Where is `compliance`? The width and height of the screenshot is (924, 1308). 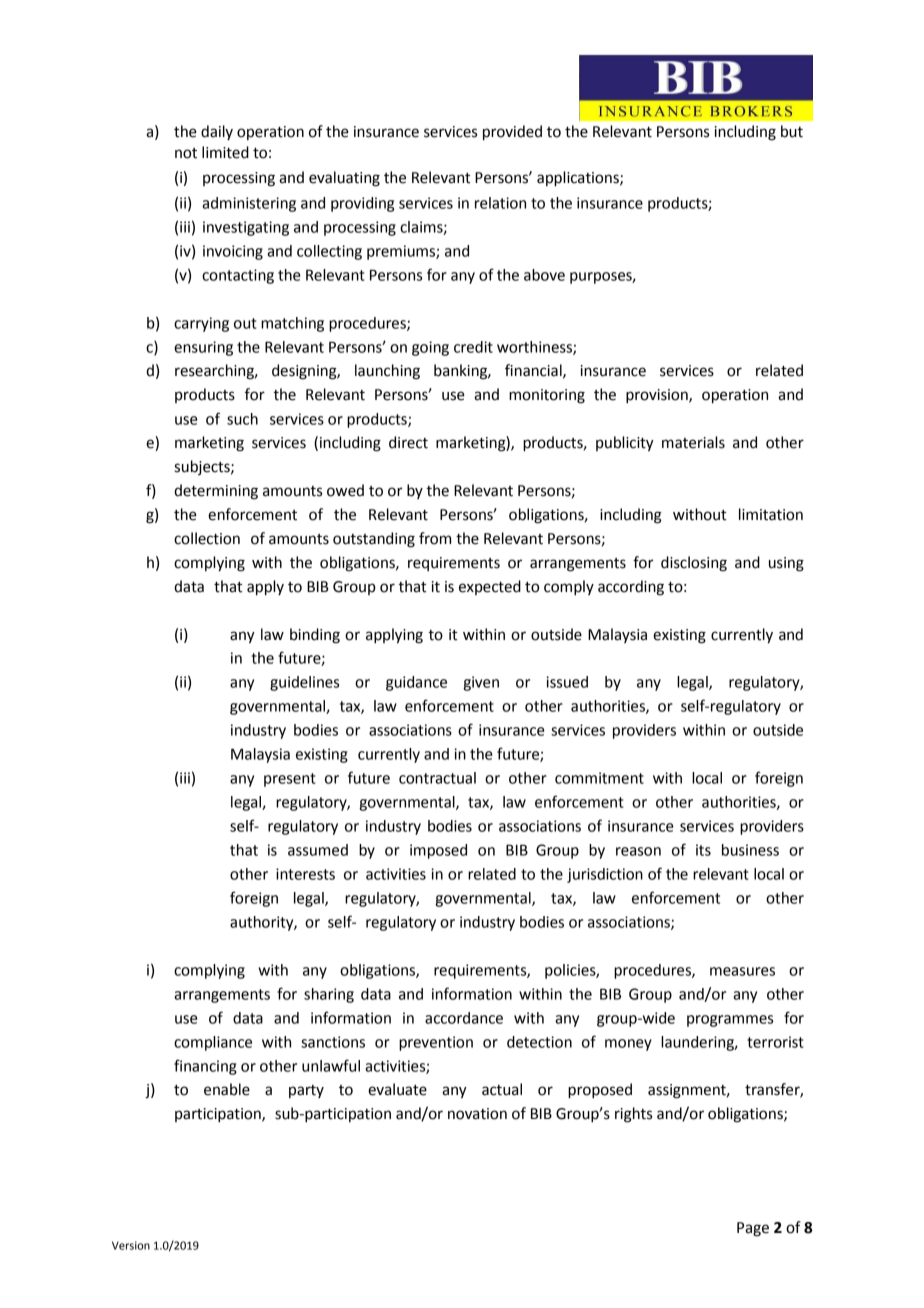 compliance is located at coordinates (213, 1043).
